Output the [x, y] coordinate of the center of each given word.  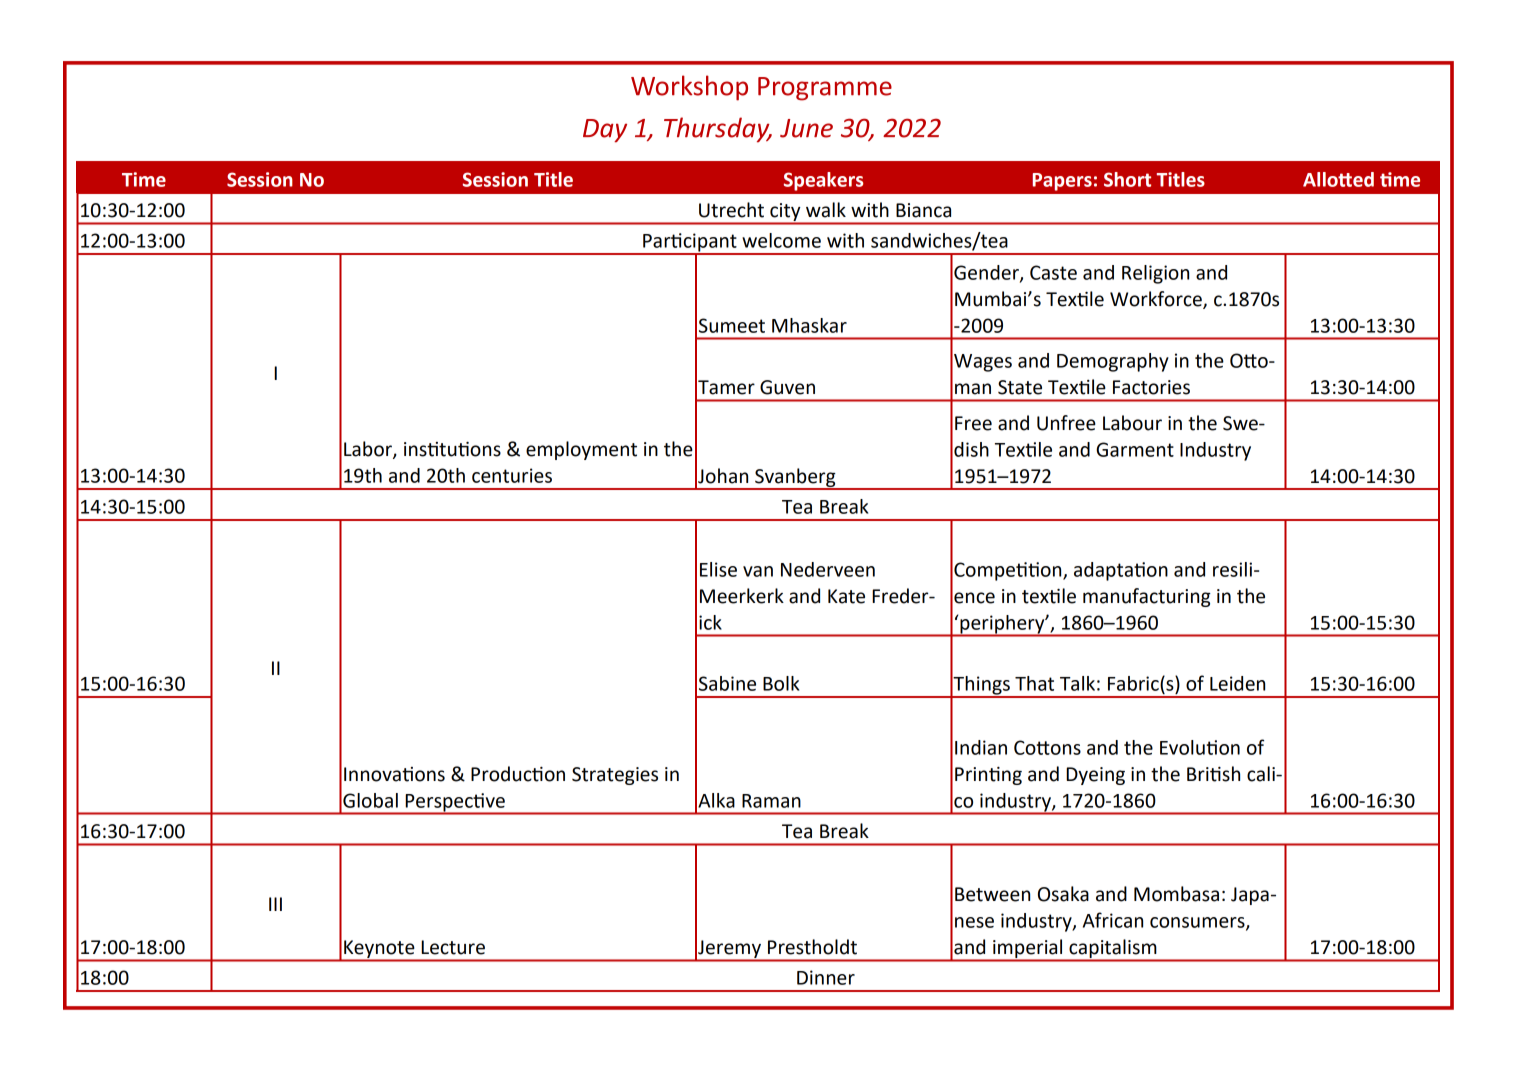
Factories [1151, 387]
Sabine [727, 683]
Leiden [1237, 683]
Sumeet [732, 325]
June [806, 128]
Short [1127, 179]
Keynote [379, 949]
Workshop [689, 88]
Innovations [394, 774]
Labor [369, 450]
